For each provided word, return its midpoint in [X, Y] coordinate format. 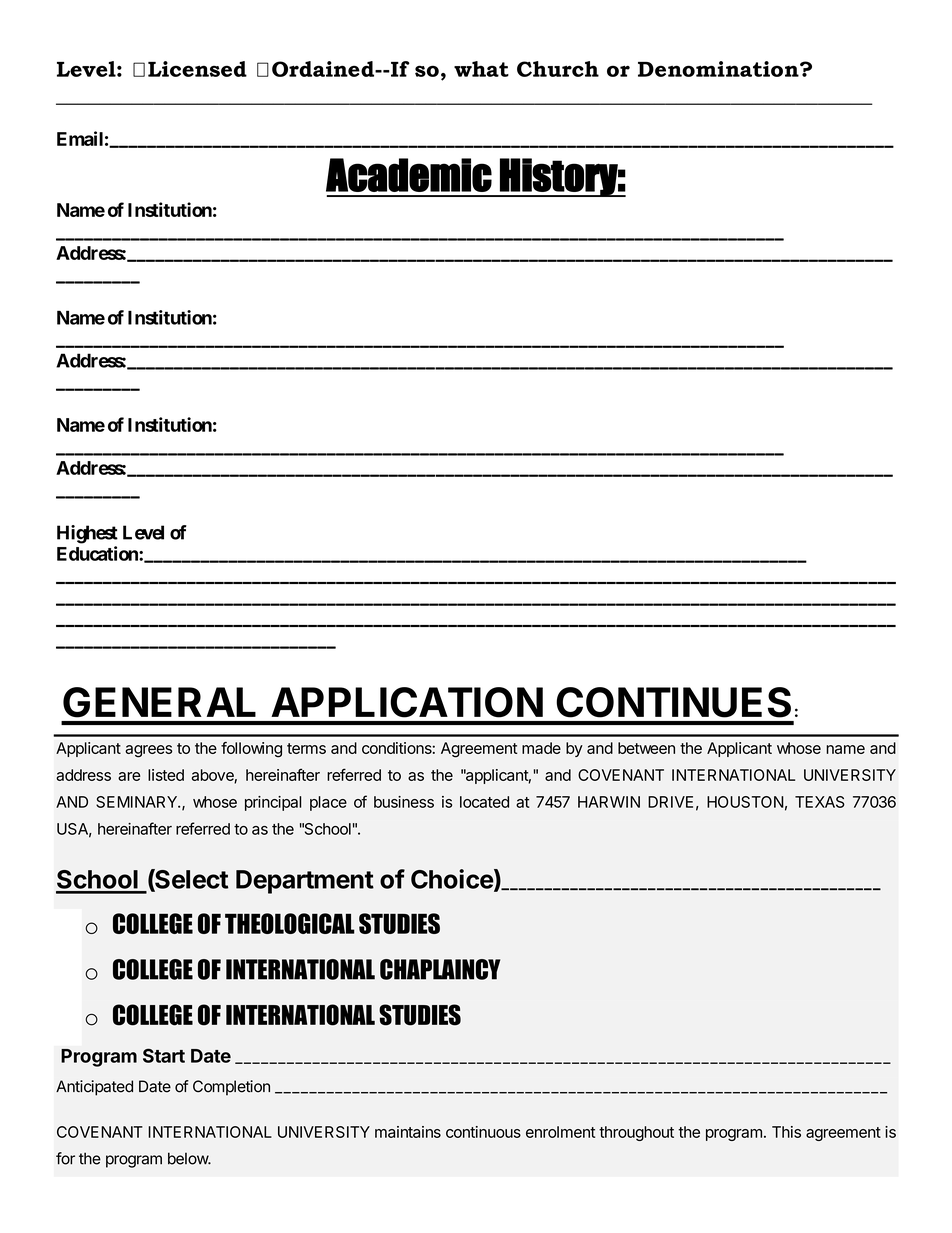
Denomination [719, 69]
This [786, 1132]
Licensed [197, 69]
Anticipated [94, 1088]
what [481, 69]
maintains [408, 1132]
